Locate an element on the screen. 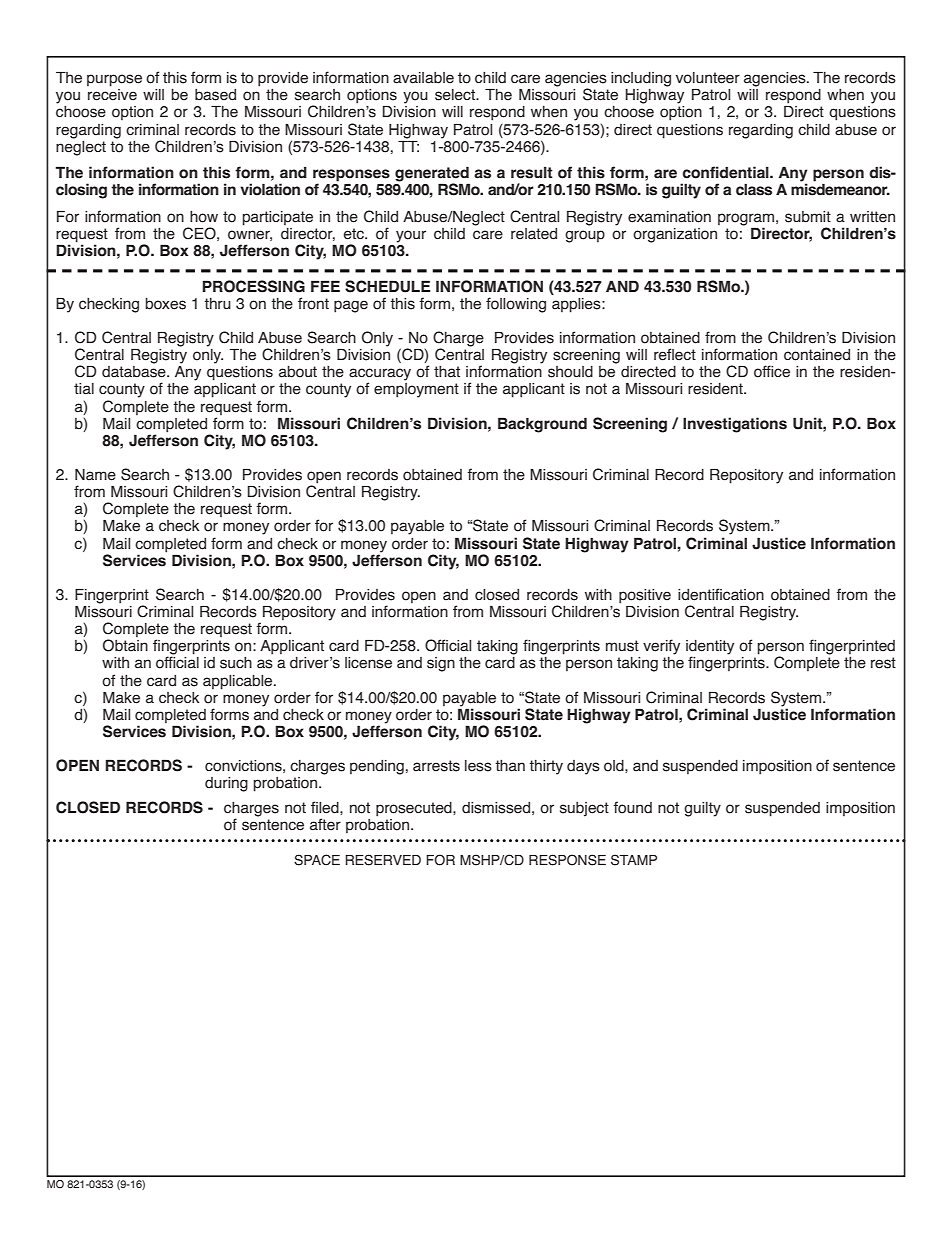 The height and width of the screenshot is (1233, 952). reserved is located at coordinates (383, 860).
